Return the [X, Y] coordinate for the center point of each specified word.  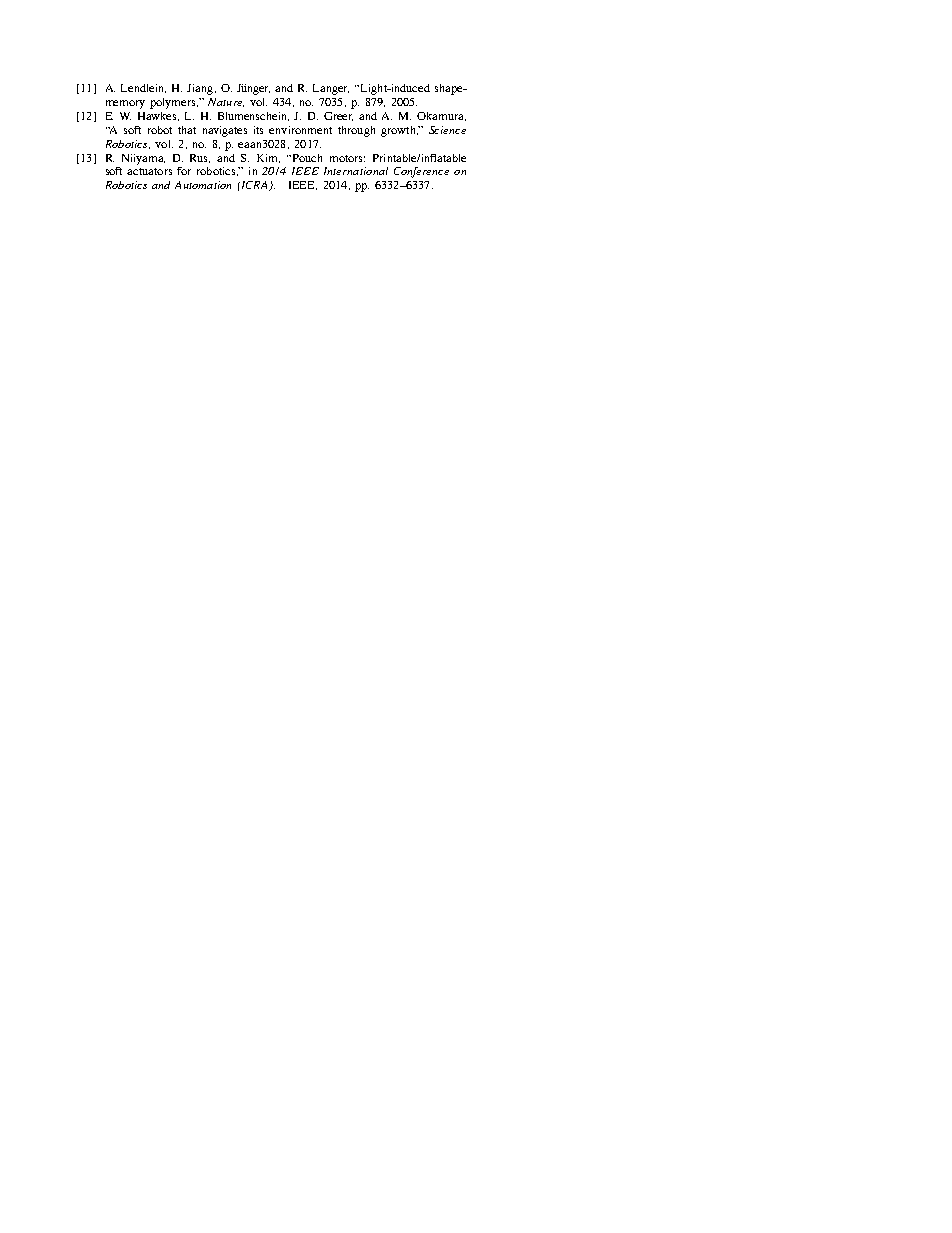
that [187, 130]
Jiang [201, 89]
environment [300, 130]
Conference [421, 172]
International [356, 171]
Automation [203, 185]
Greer [338, 116]
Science [447, 130]
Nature [226, 102]
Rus [200, 158]
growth [399, 131]
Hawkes [158, 116]
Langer [331, 89]
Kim [268, 158]
